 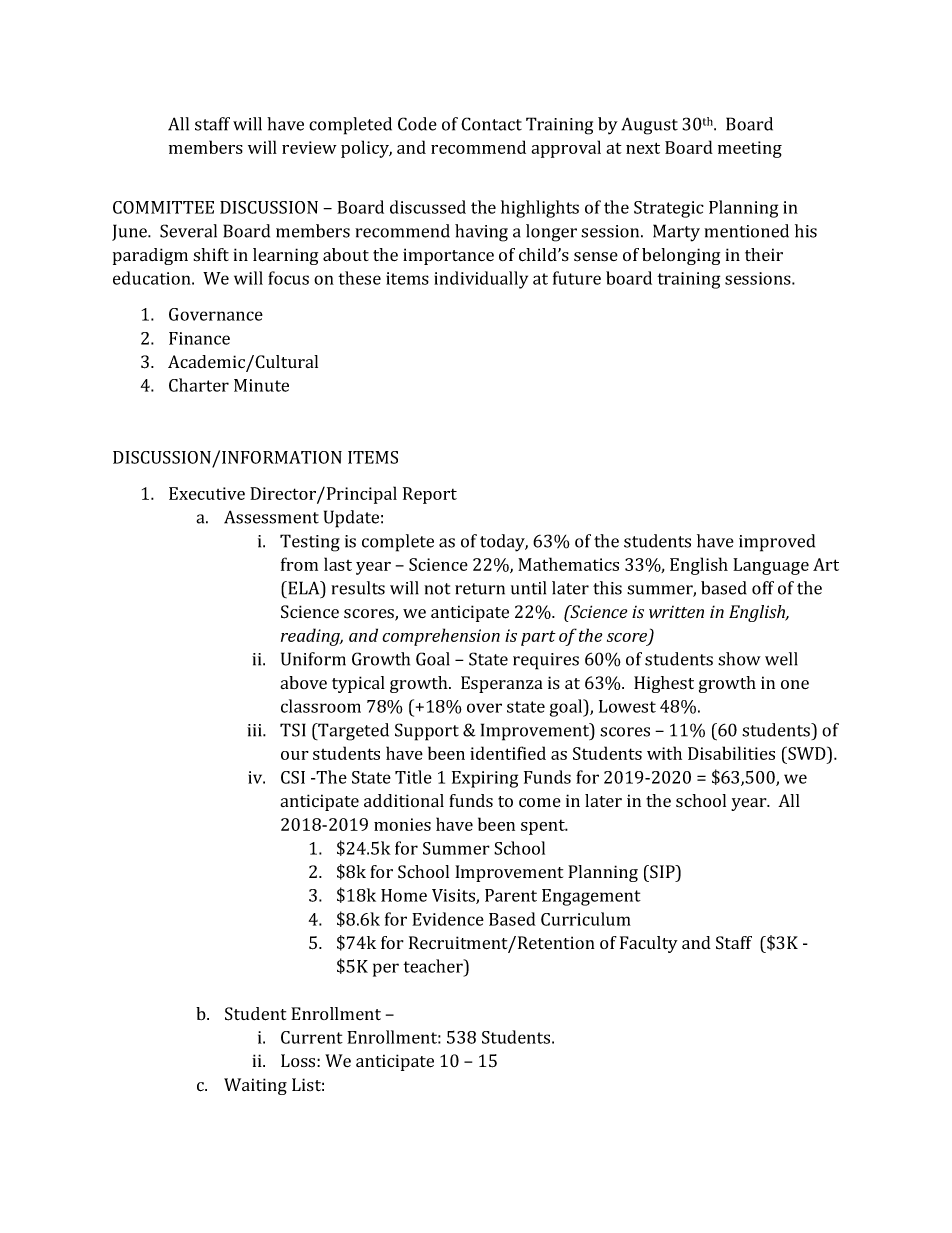 What do you see at coordinates (199, 338) in the screenshot?
I see `Finance` at bounding box center [199, 338].
